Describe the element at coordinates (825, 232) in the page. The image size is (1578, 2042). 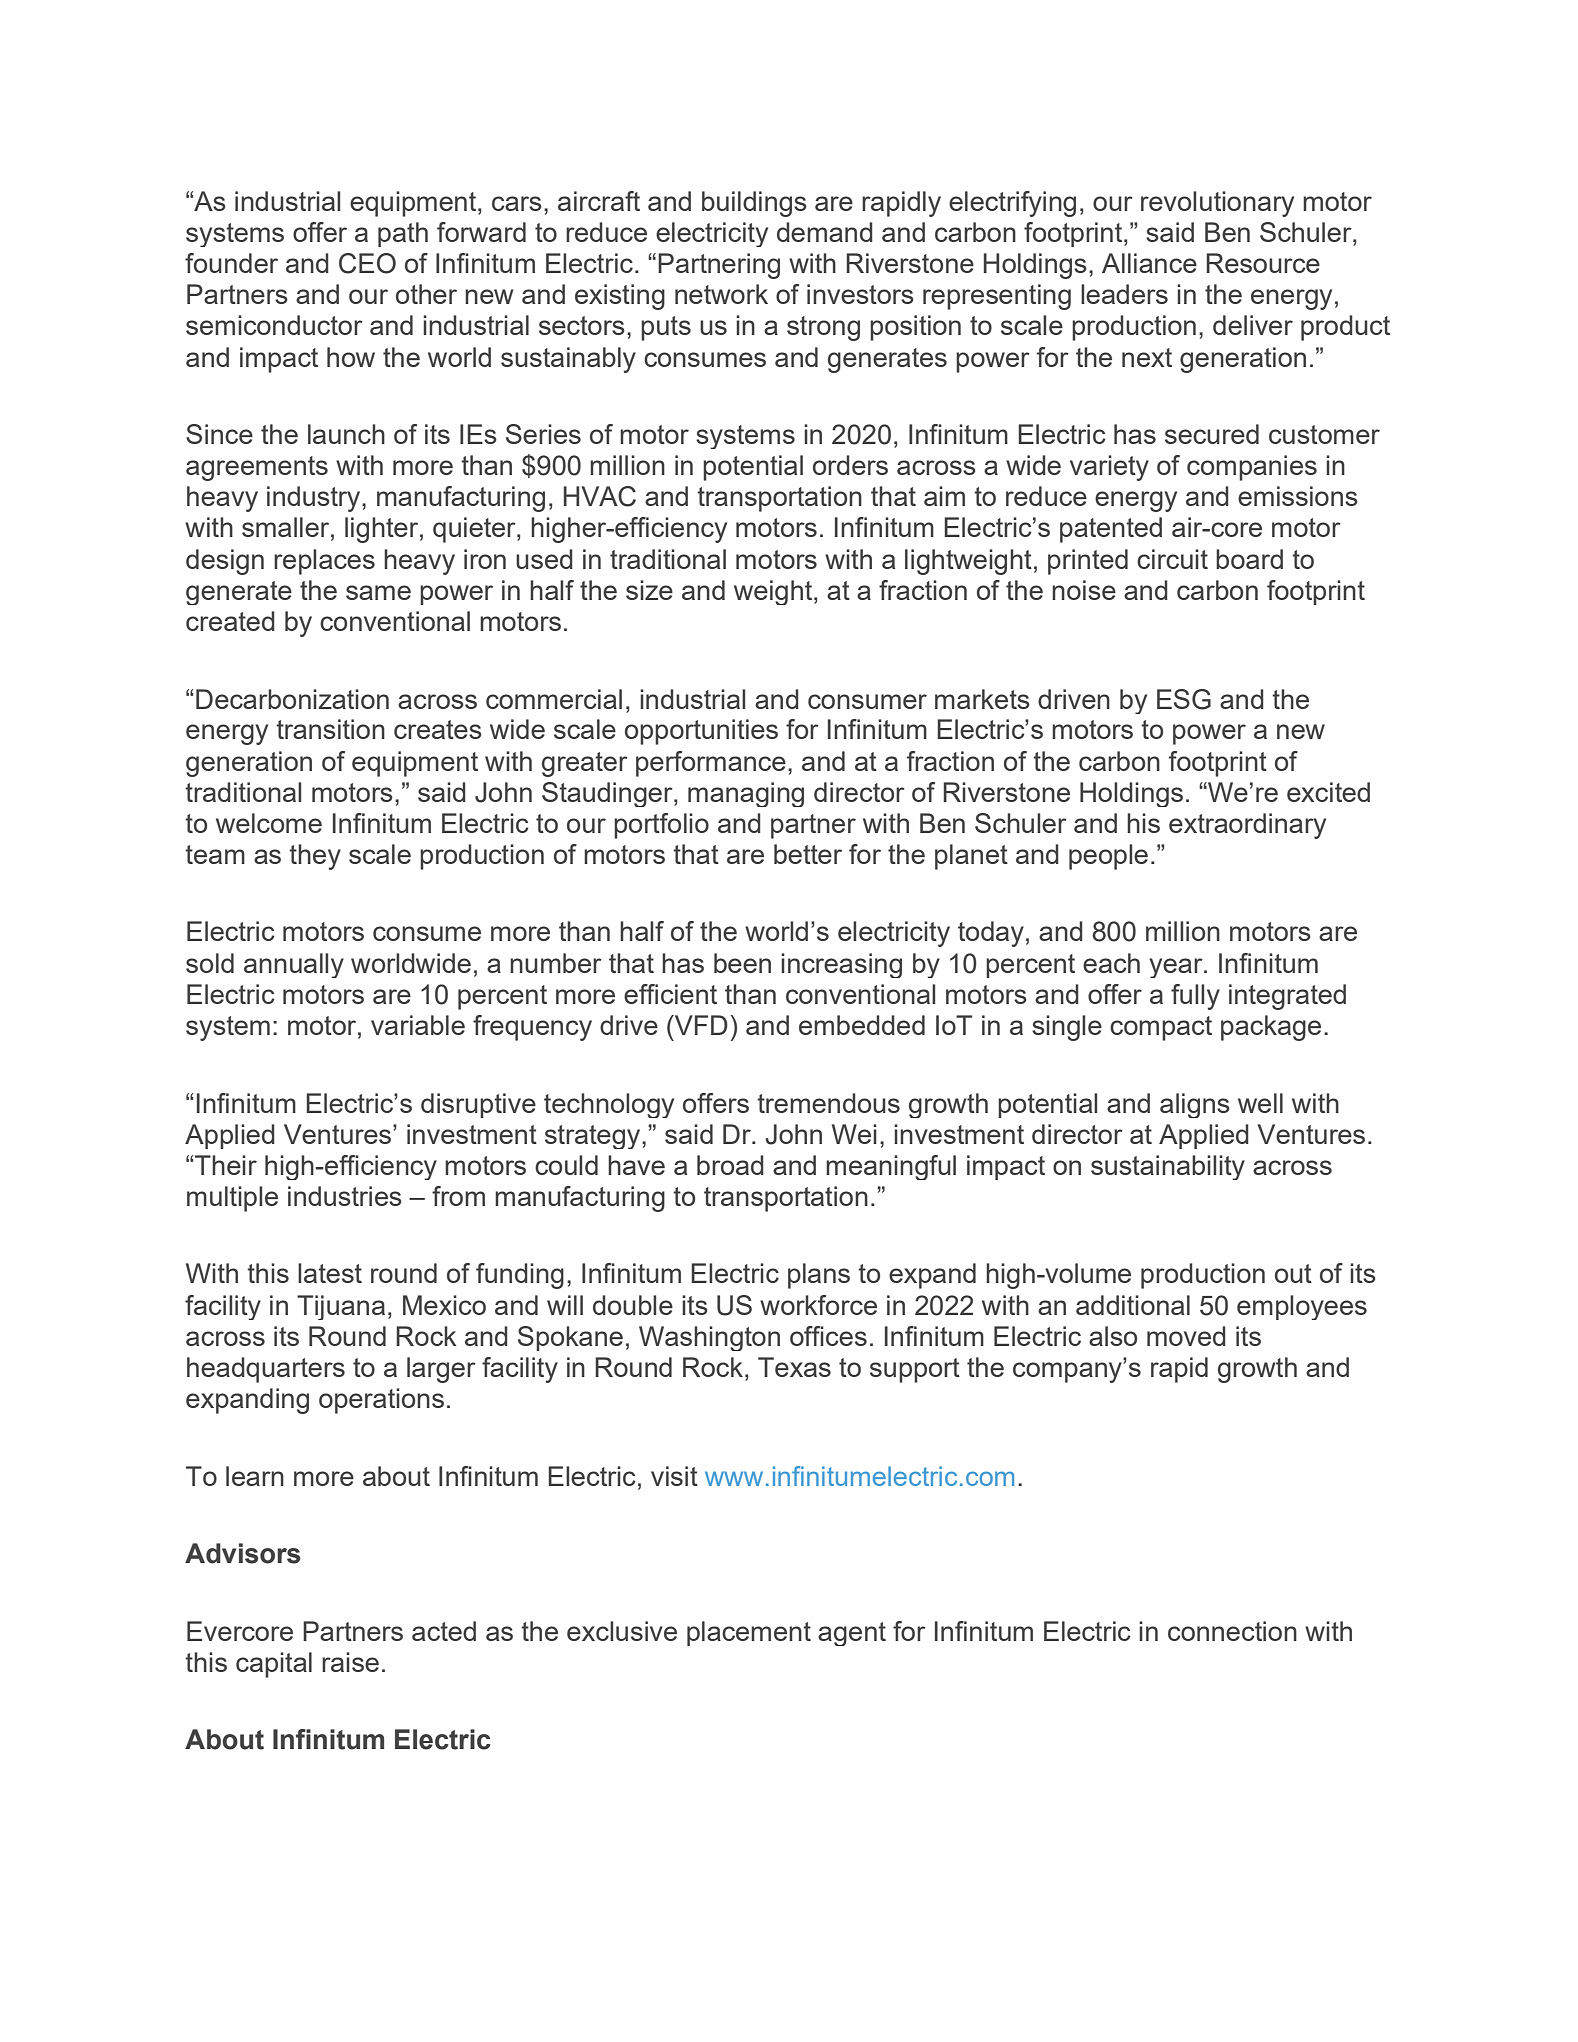
I see `demand` at that location.
